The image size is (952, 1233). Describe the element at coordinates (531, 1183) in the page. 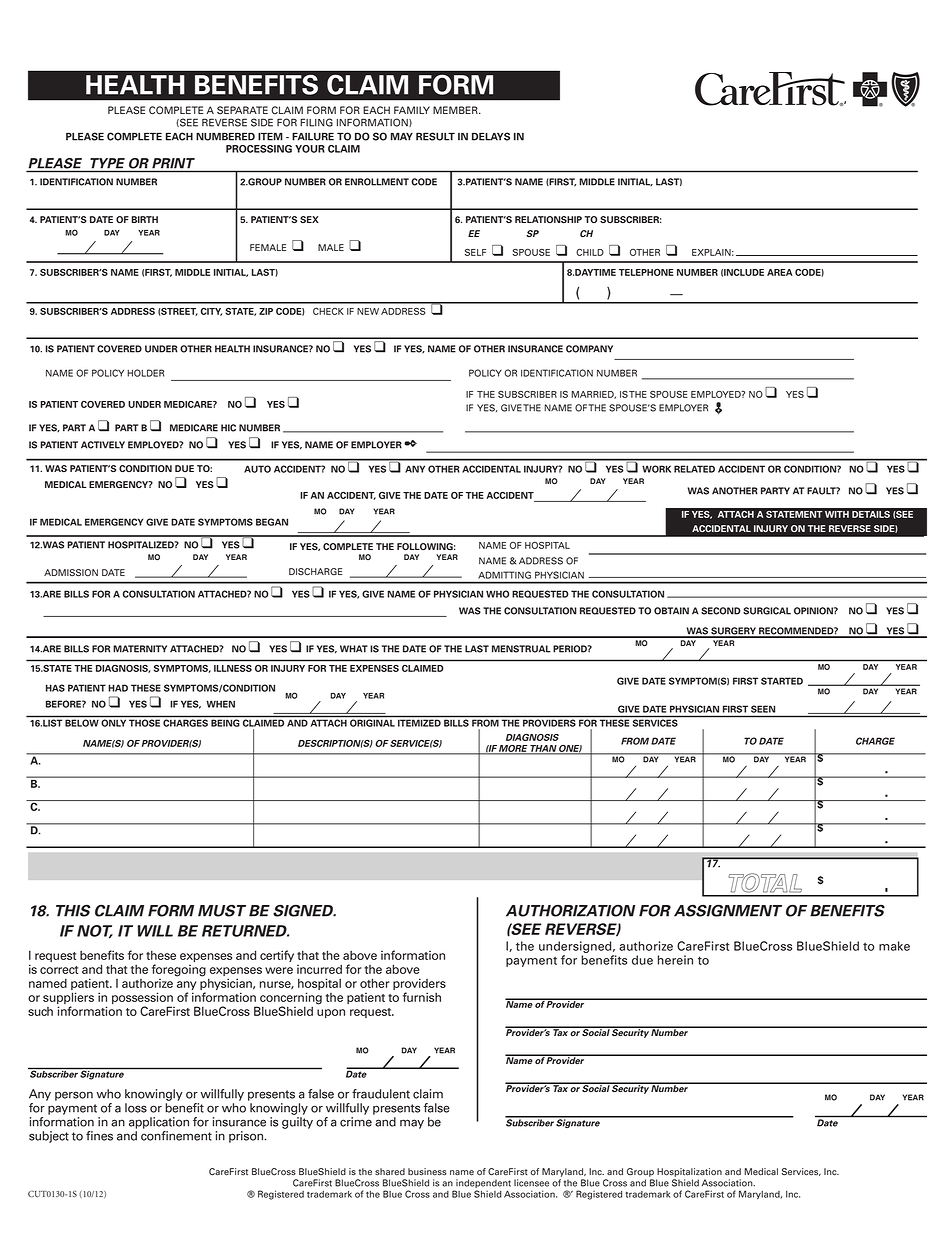

I see `licensee` at that location.
